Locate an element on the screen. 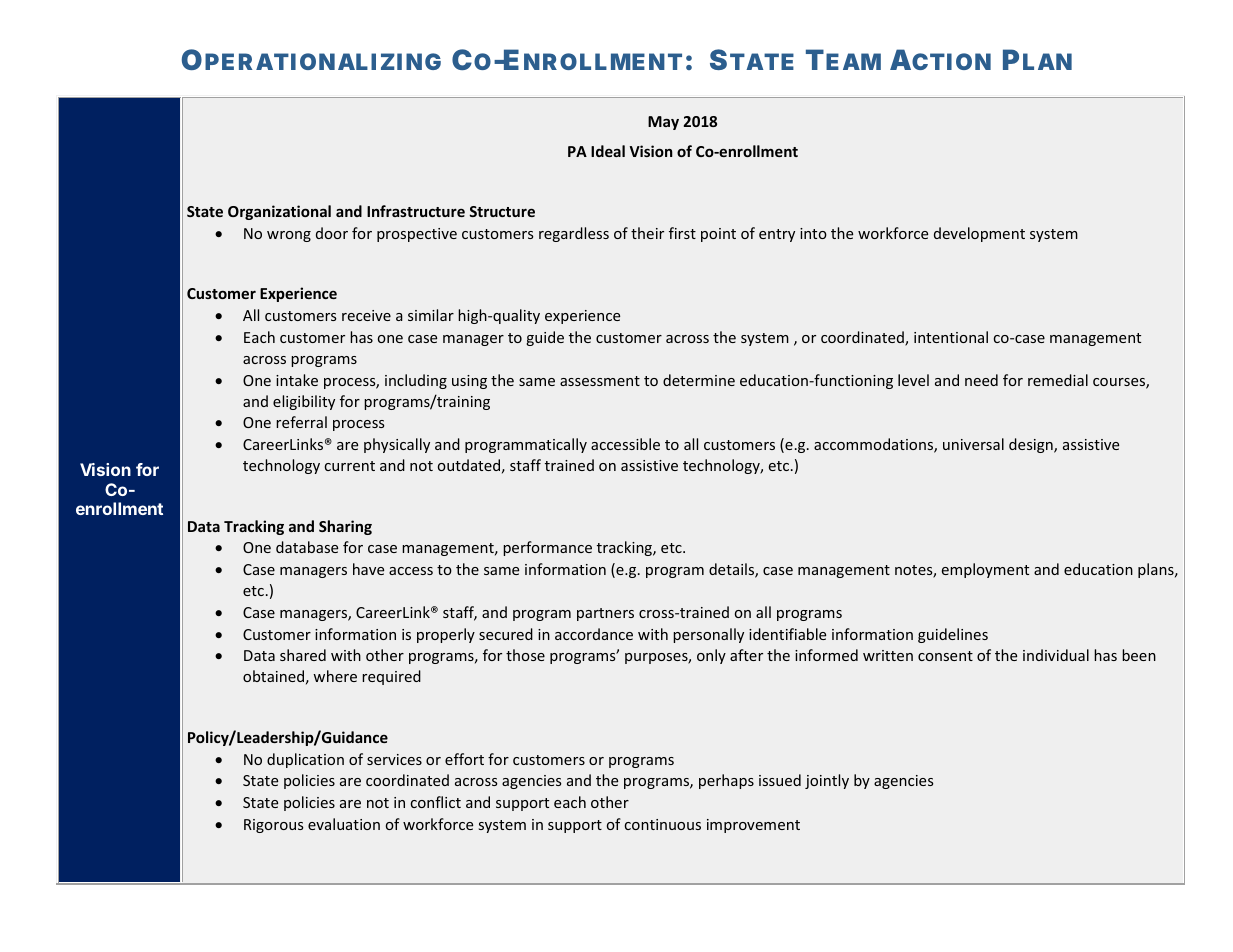  Organizational is located at coordinates (279, 212).
